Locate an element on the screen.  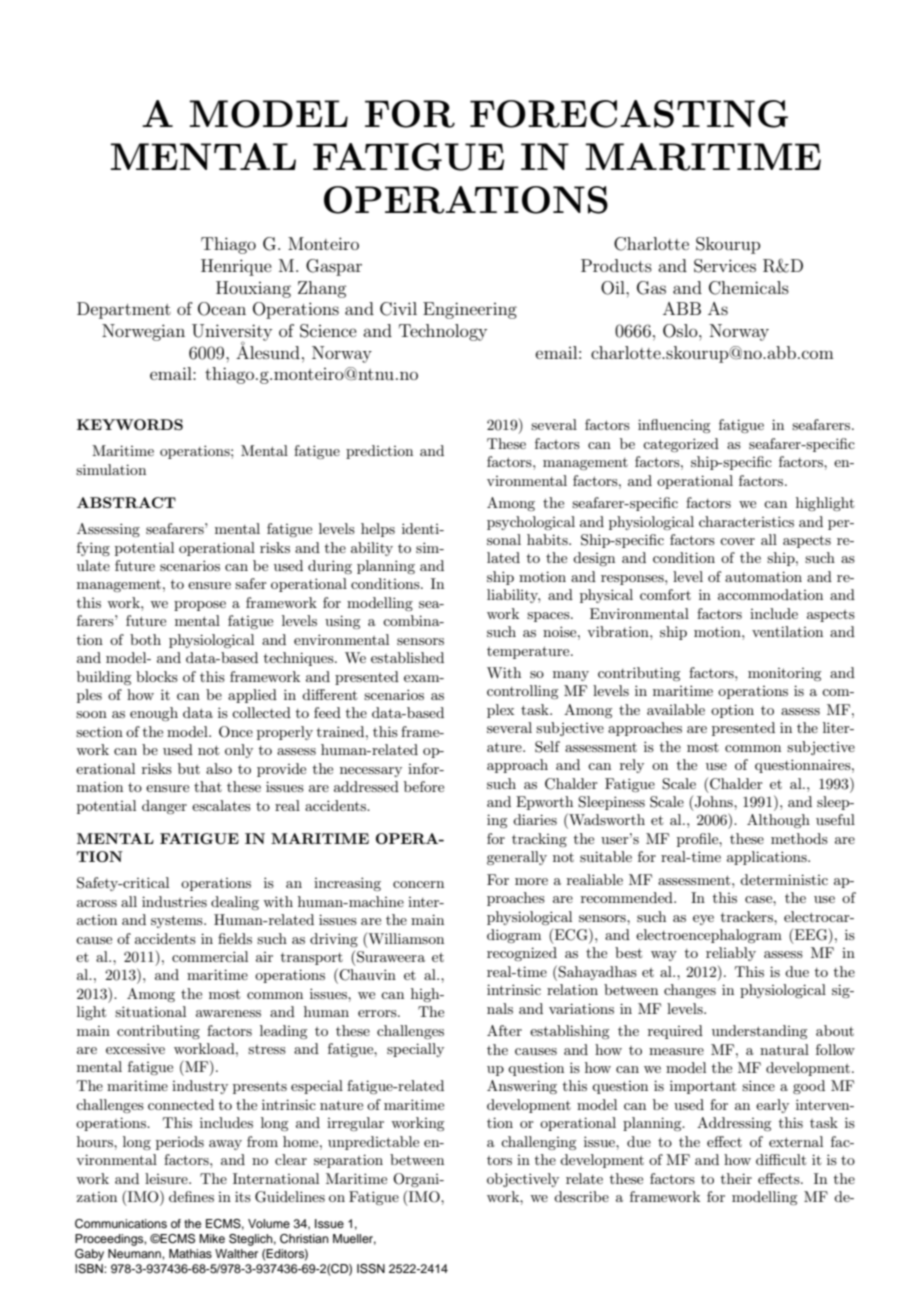
Henrique is located at coordinates (236, 267).
